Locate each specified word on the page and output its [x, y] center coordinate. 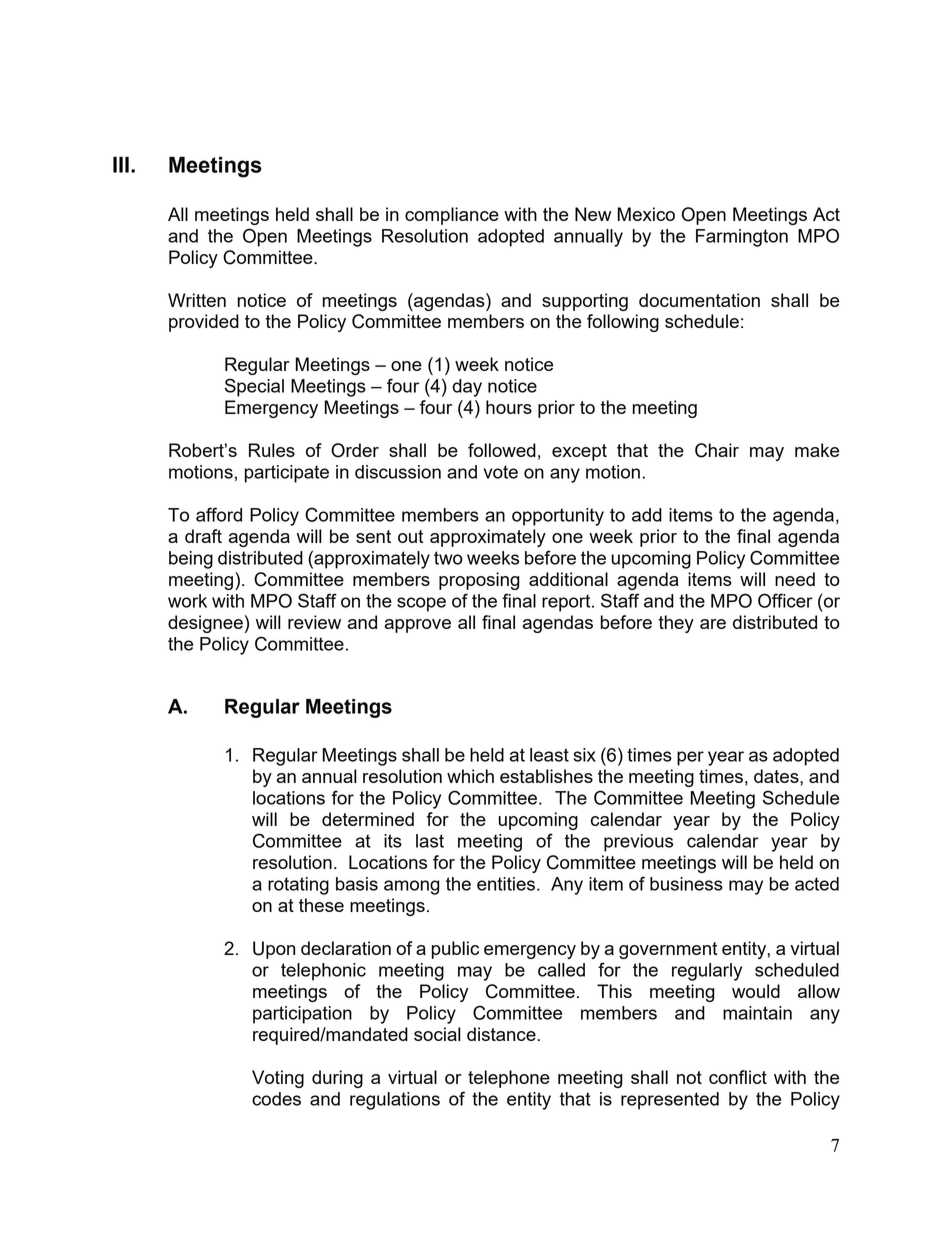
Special [254, 387]
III [121, 164]
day [467, 388]
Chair [717, 450]
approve [417, 626]
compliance [452, 216]
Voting [278, 1079]
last [430, 841]
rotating [298, 886]
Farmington [742, 238]
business [686, 884]
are [713, 624]
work [187, 601]
